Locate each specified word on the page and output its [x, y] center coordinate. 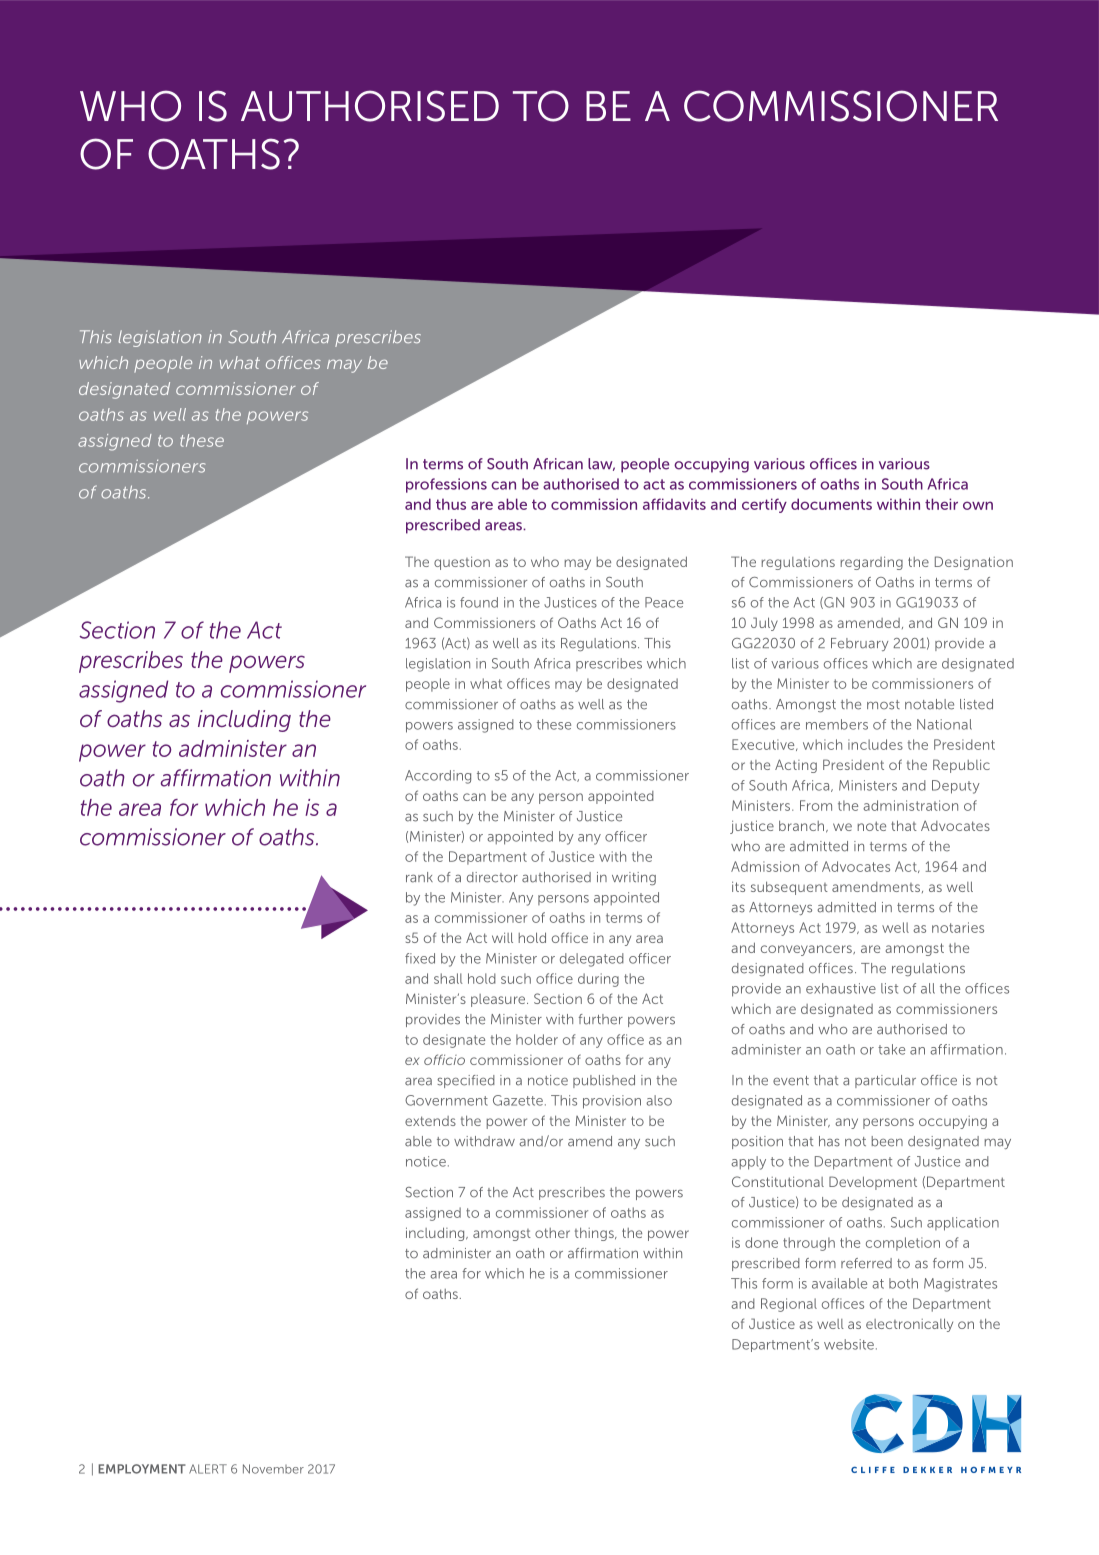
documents [831, 504]
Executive [764, 745]
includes [875, 744]
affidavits [674, 504]
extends [430, 1121]
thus [451, 504]
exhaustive [841, 988]
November [273, 1469]
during [598, 980]
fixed [420, 958]
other [552, 1233]
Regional [789, 1305]
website [849, 1344]
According [438, 777]
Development [873, 1183]
